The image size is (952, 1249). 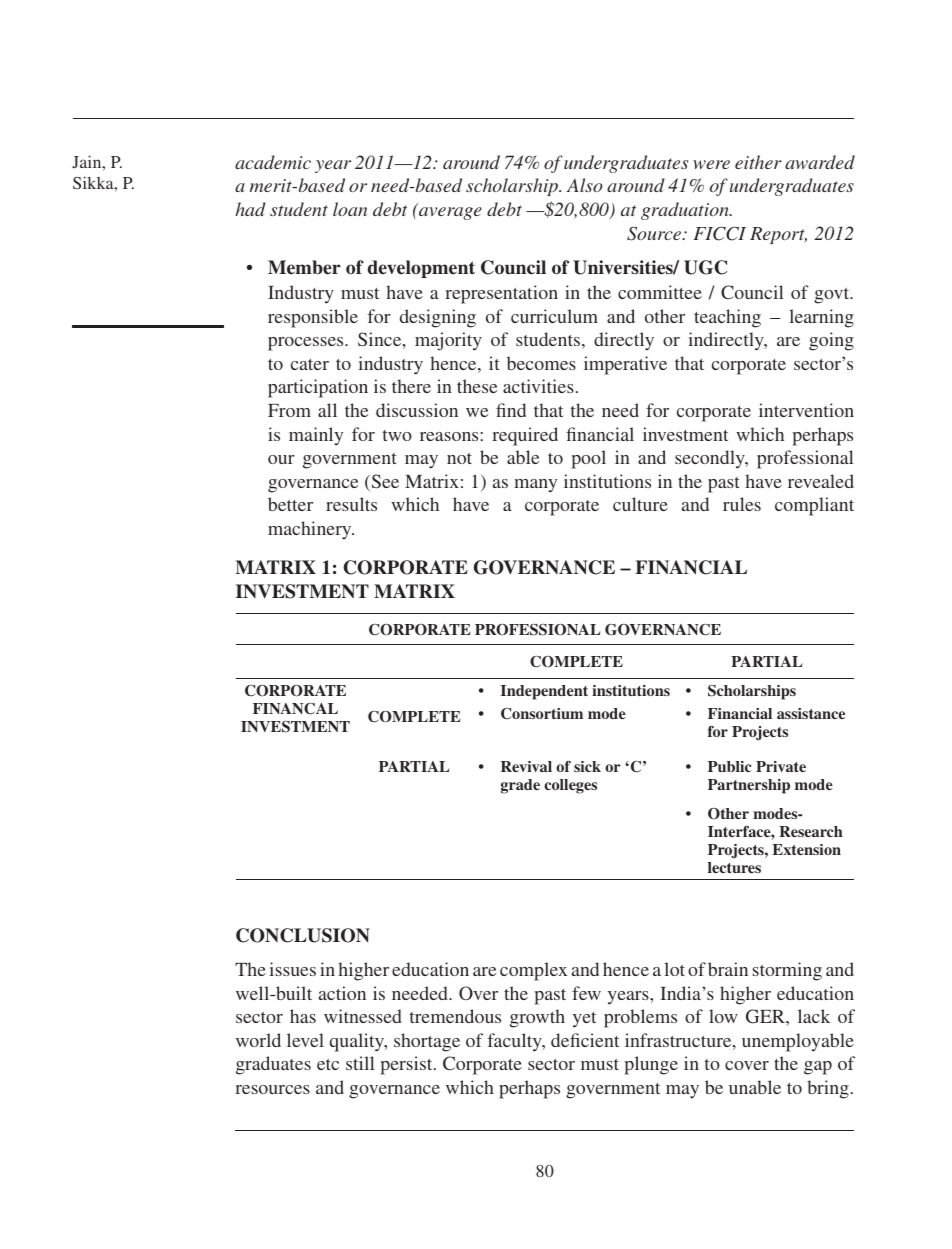 I want to click on Revival, so click(x=526, y=766).
